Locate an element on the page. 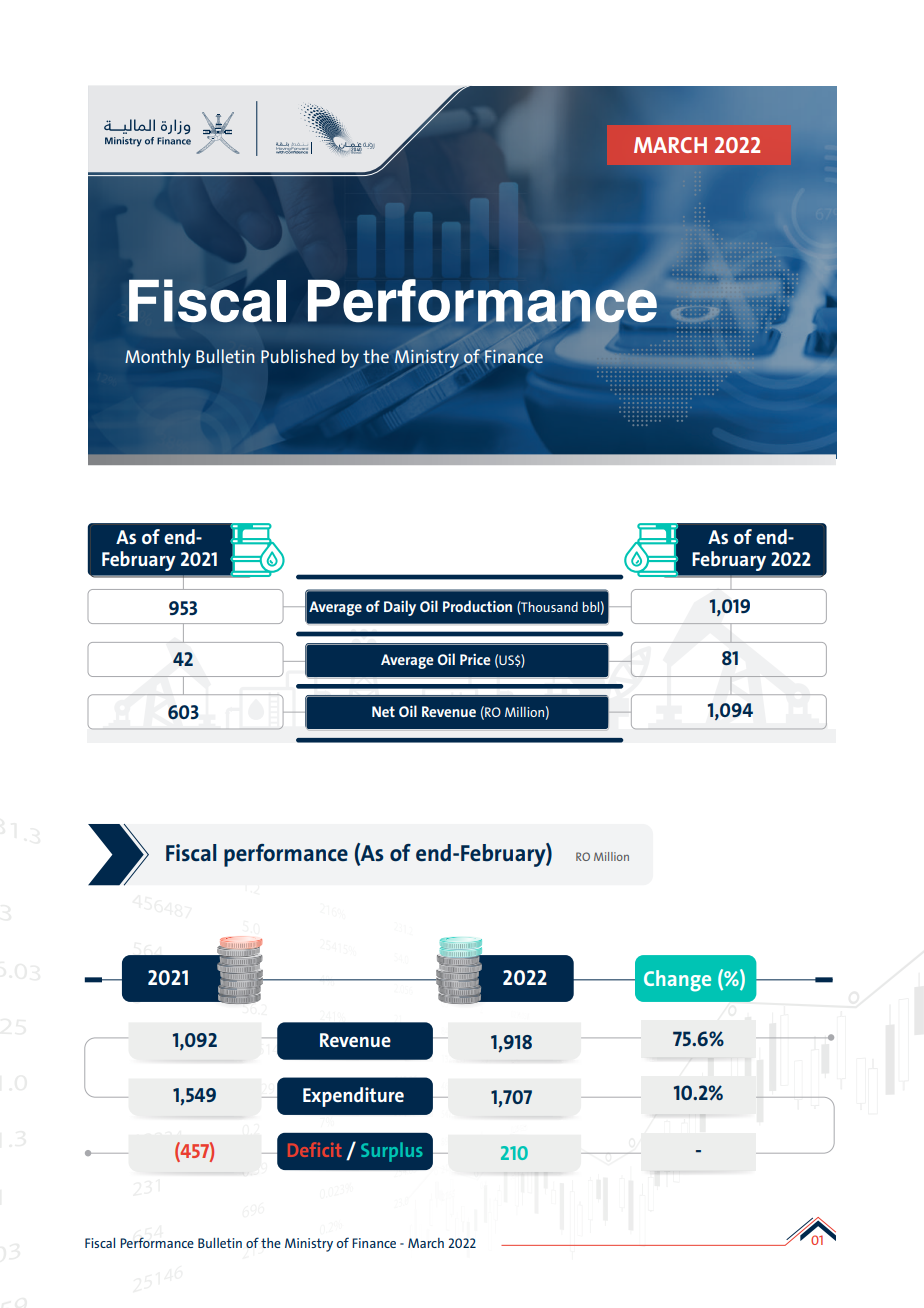 This document has height=1308, width=924. Change is located at coordinates (677, 981).
